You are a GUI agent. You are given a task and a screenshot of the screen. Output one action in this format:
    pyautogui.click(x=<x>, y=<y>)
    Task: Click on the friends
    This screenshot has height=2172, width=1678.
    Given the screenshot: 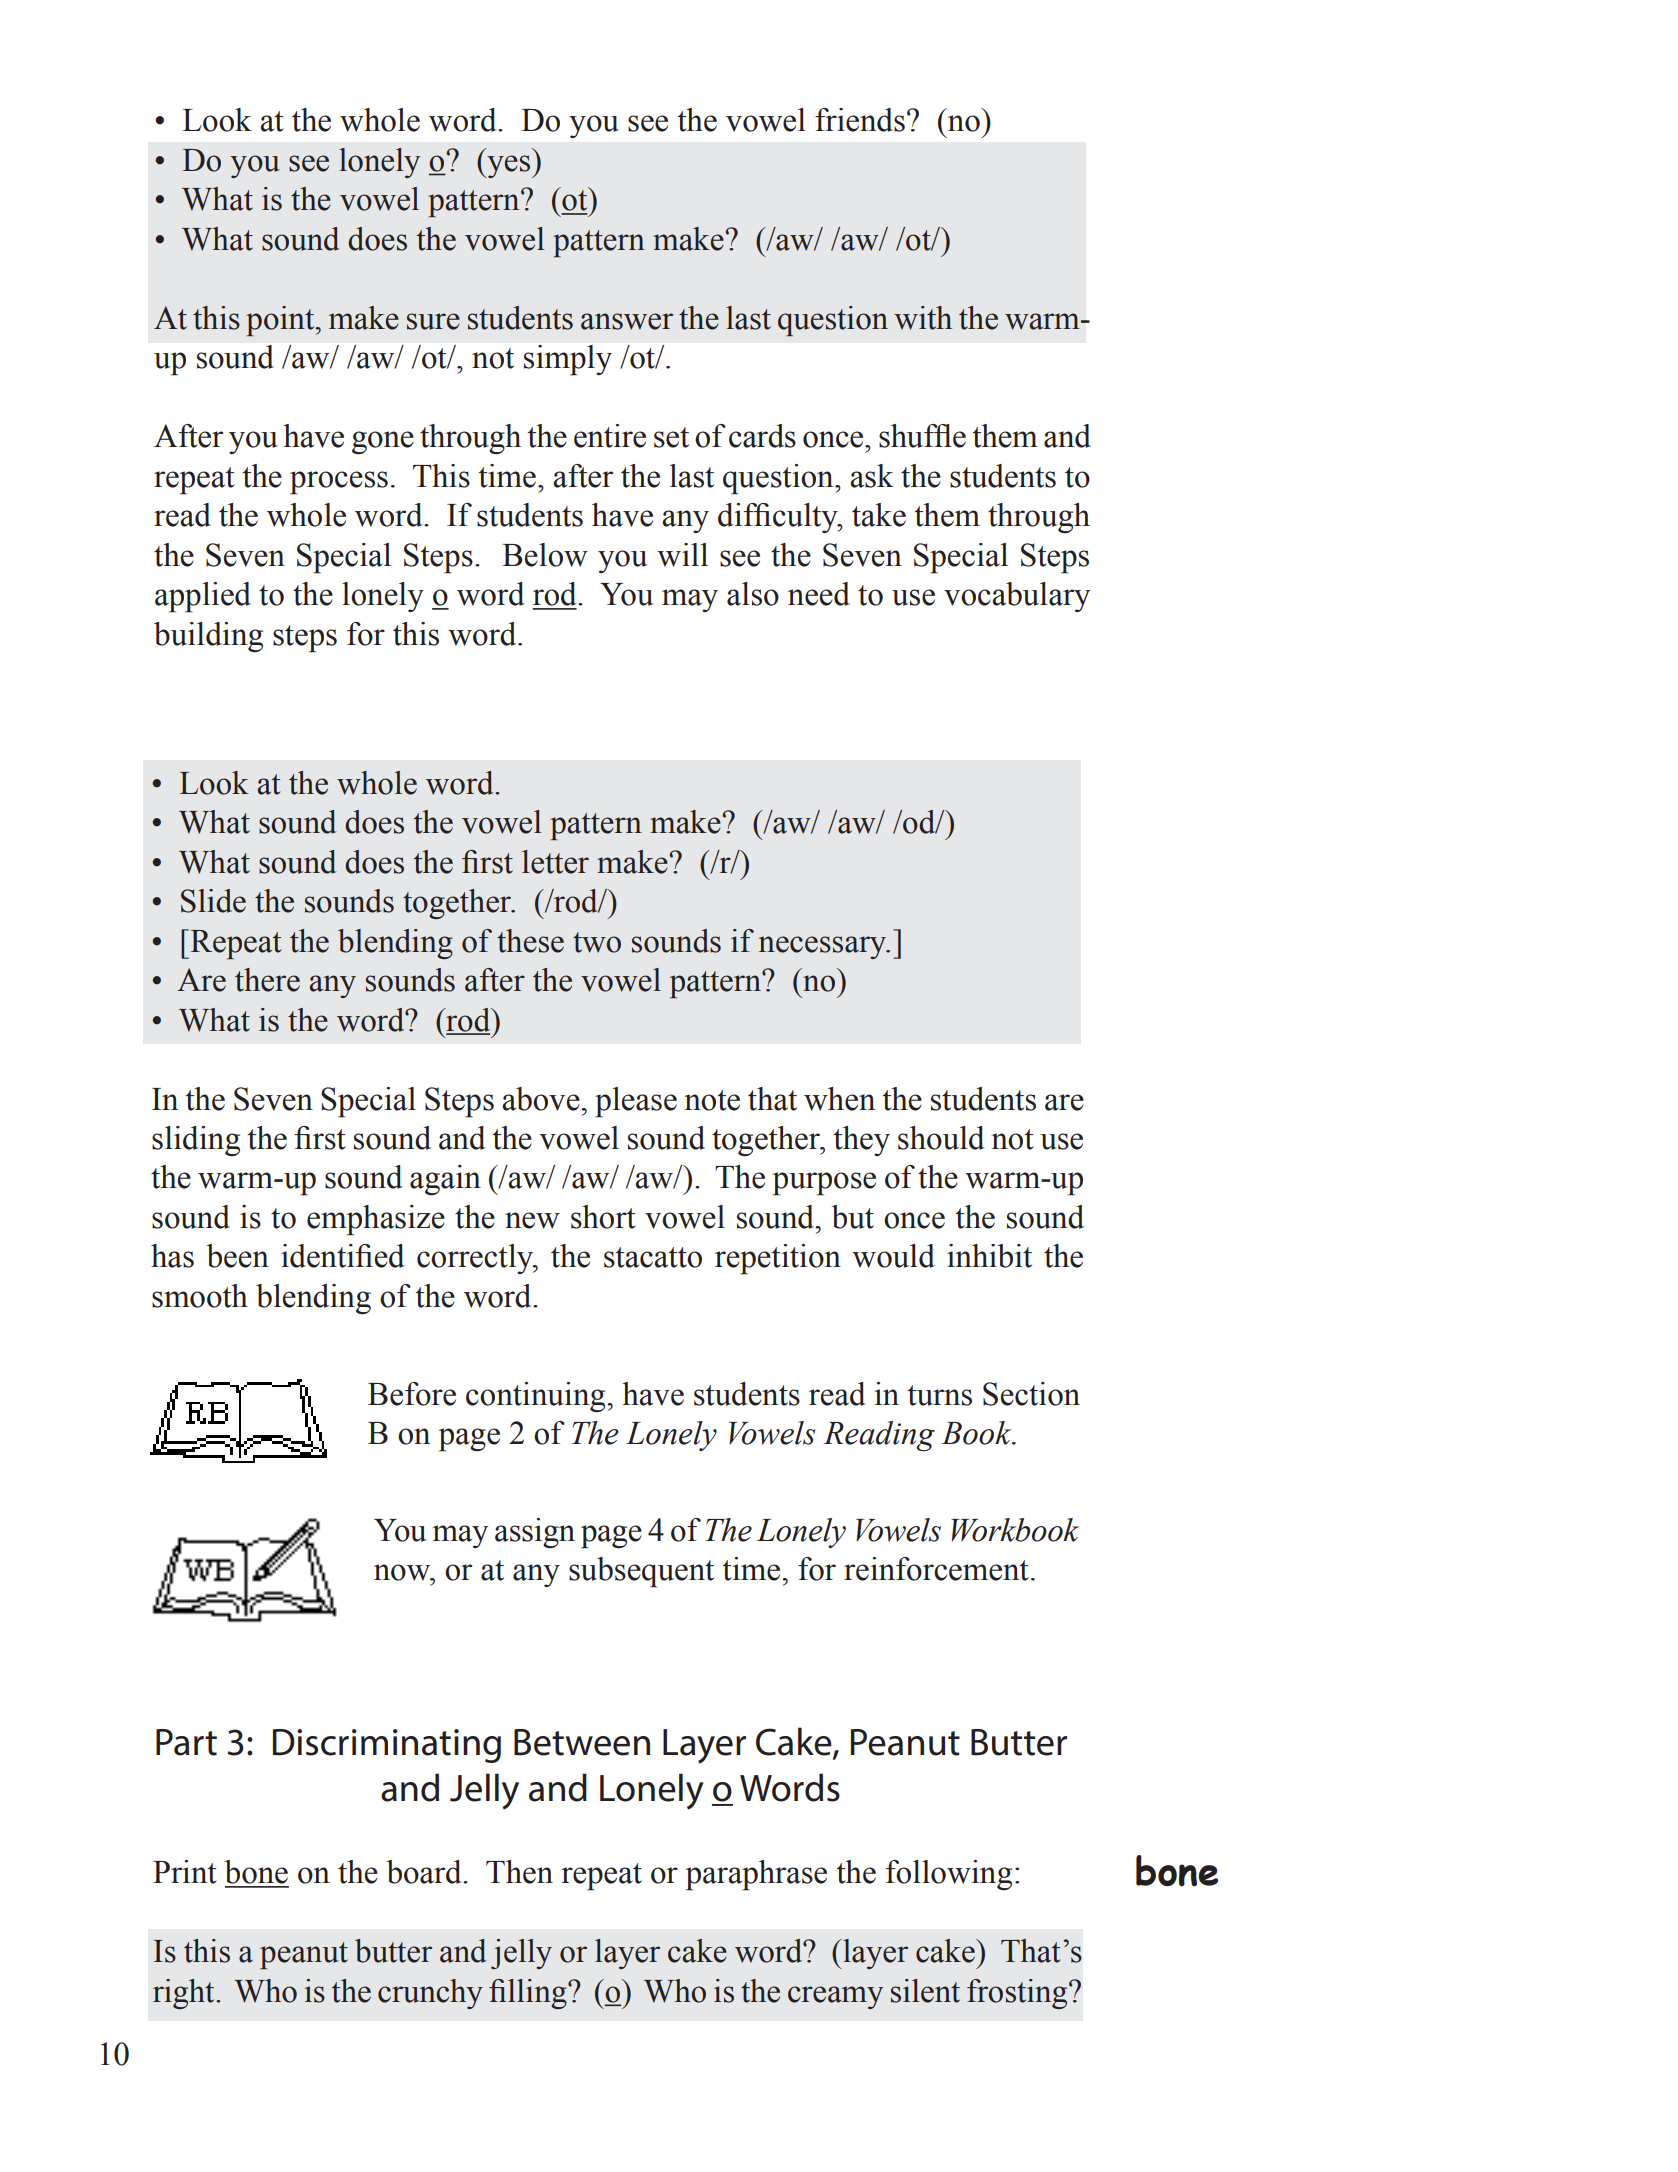 What is the action you would take?
    pyautogui.click(x=860, y=120)
